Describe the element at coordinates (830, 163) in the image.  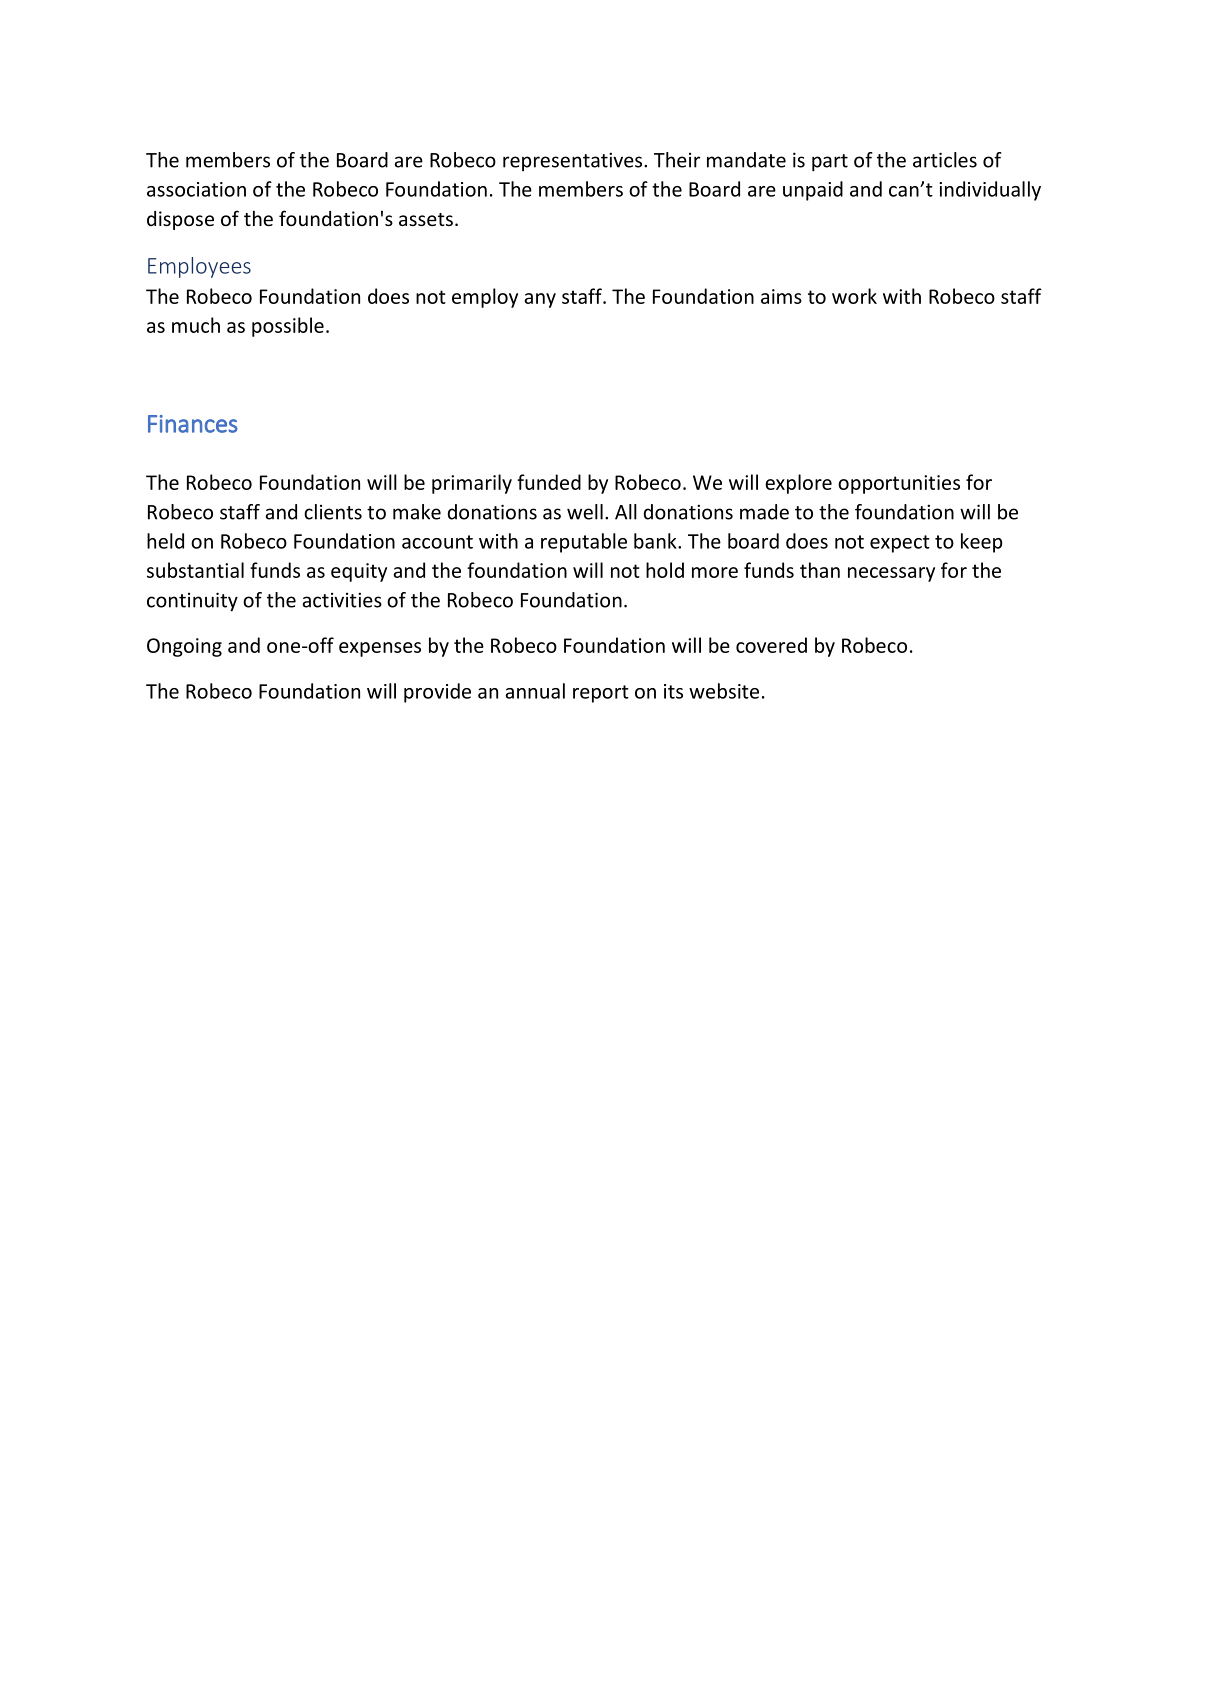
I see `part` at that location.
